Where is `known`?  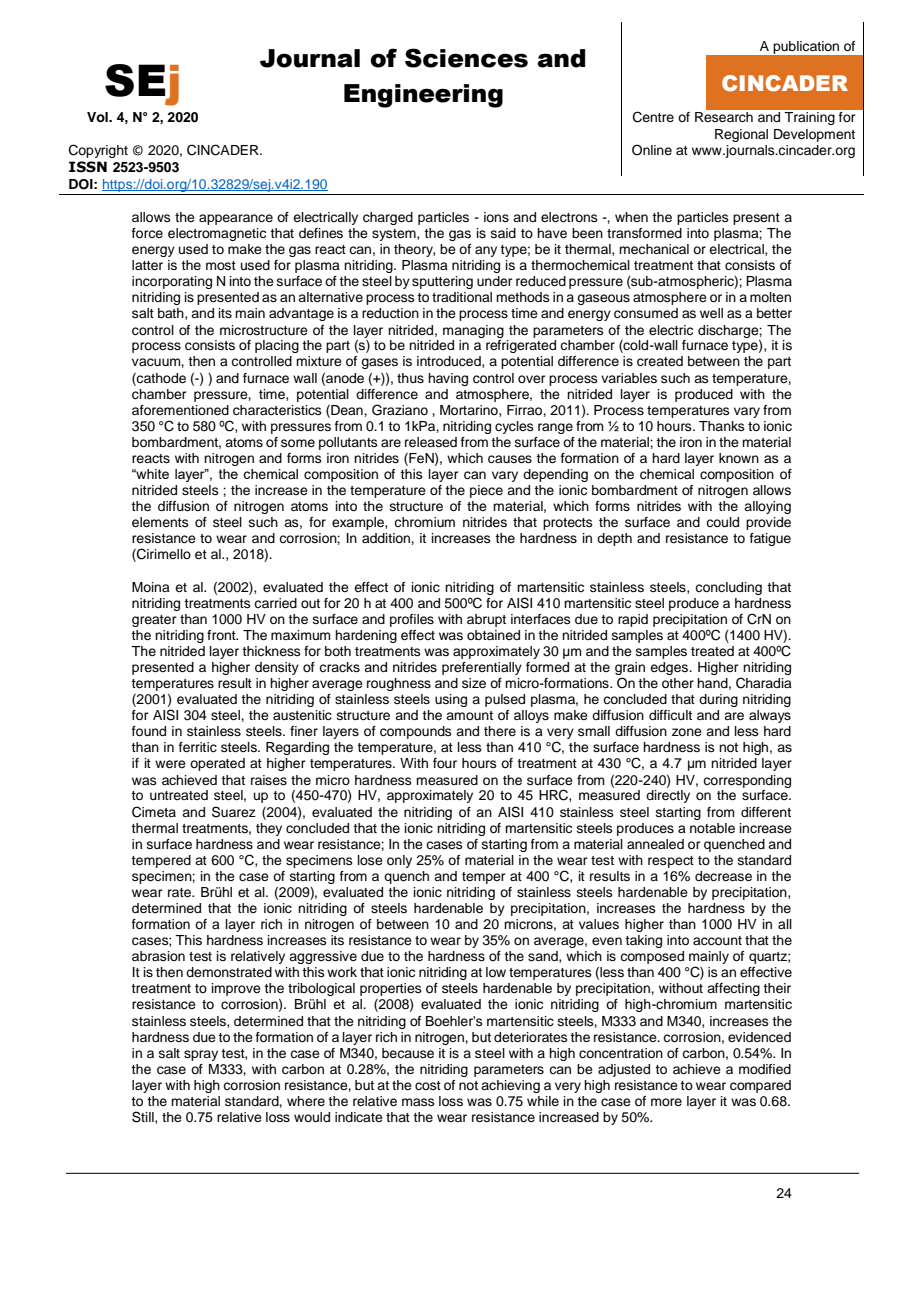 known is located at coordinates (739, 458).
